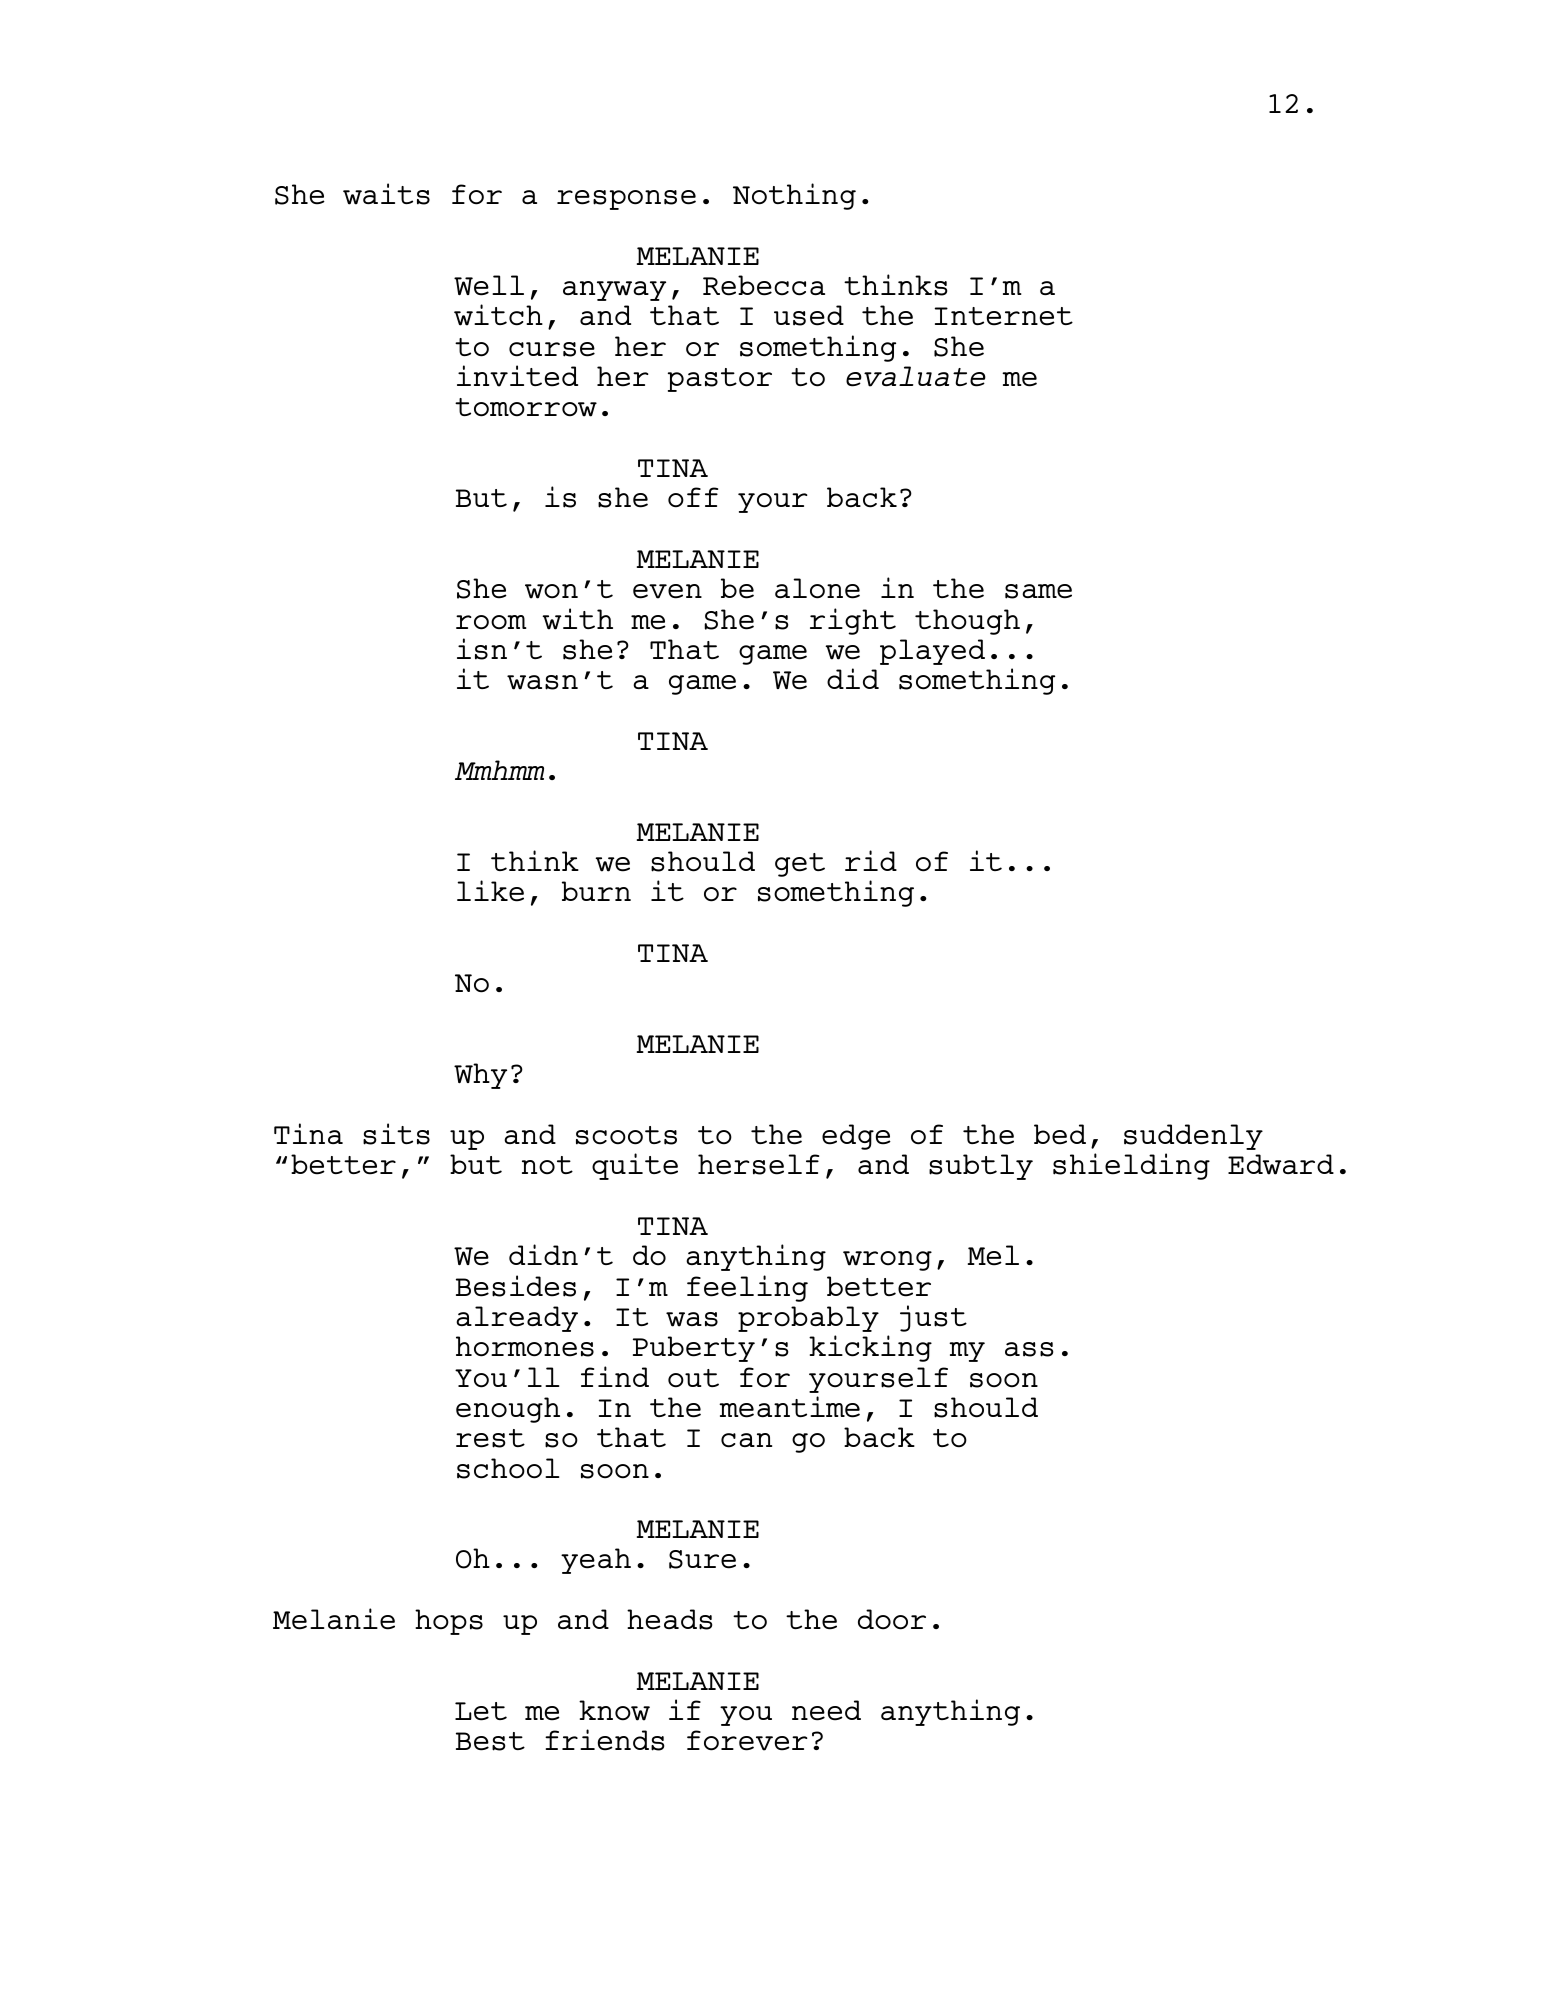  What do you see at coordinates (1131, 1166) in the document?
I see `shielding` at bounding box center [1131, 1166].
